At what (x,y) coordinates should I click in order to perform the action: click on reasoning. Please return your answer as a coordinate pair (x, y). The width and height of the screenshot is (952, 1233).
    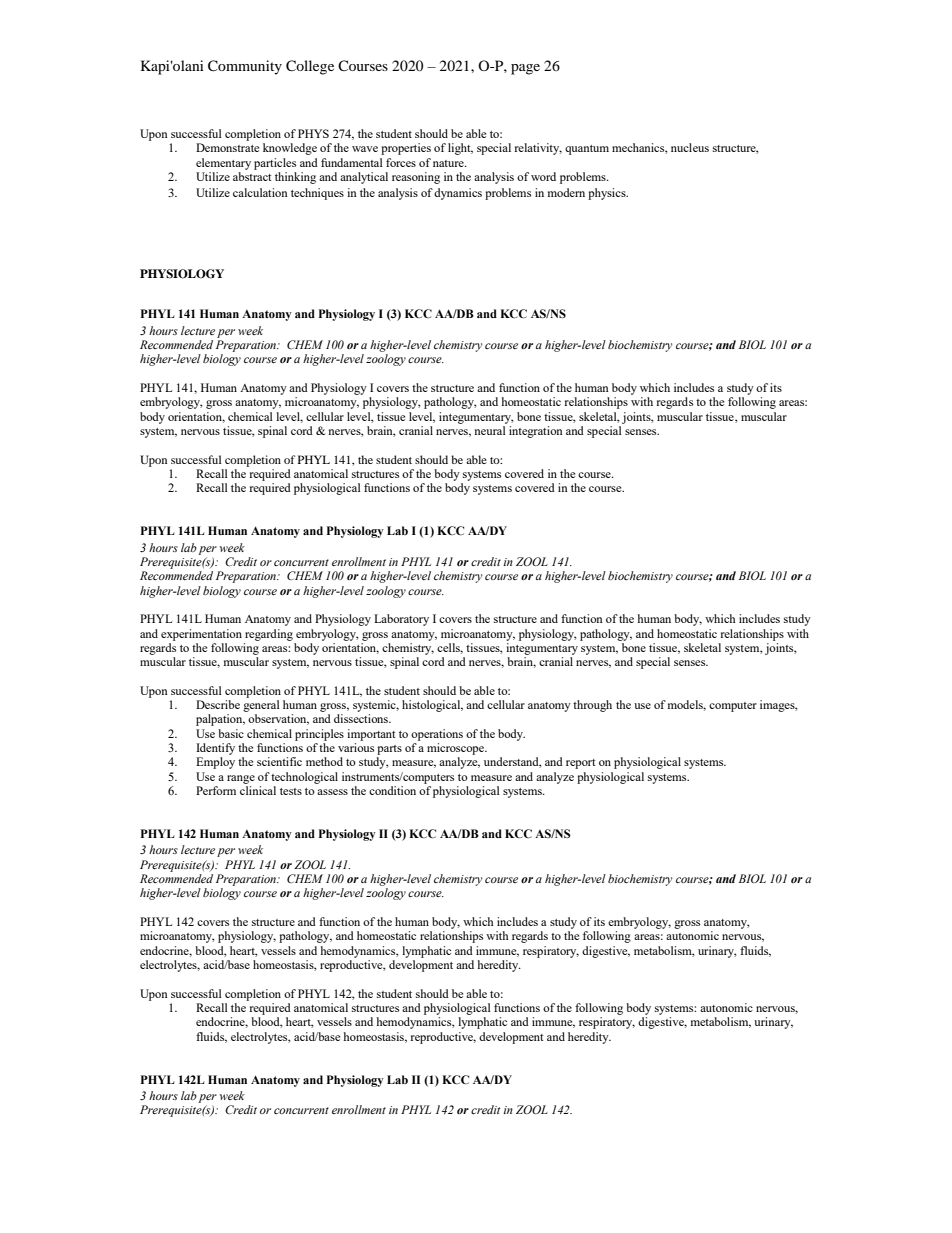
    Looking at the image, I should click on (416, 178).
